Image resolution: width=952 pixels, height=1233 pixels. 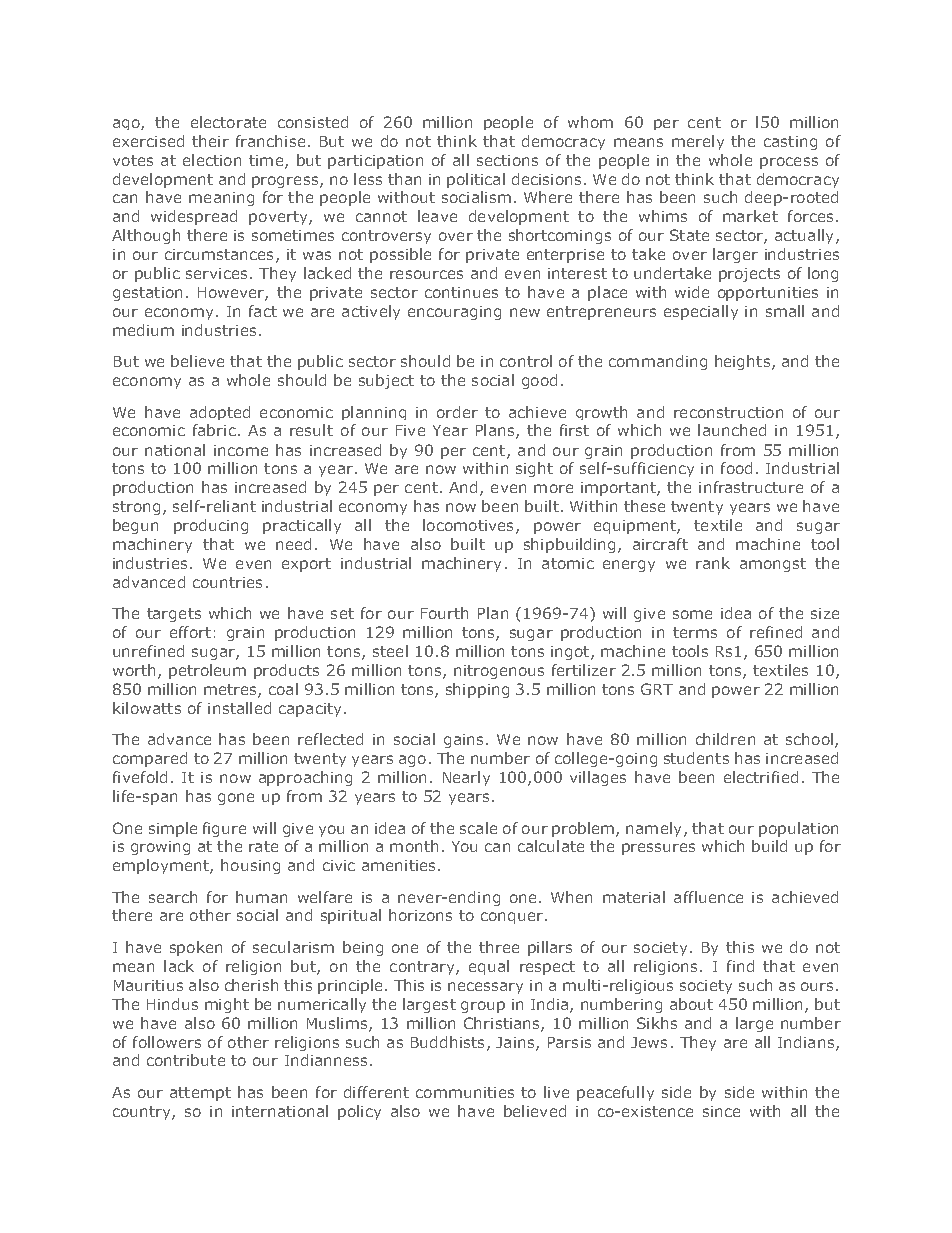 I want to click on sections, so click(x=507, y=160).
